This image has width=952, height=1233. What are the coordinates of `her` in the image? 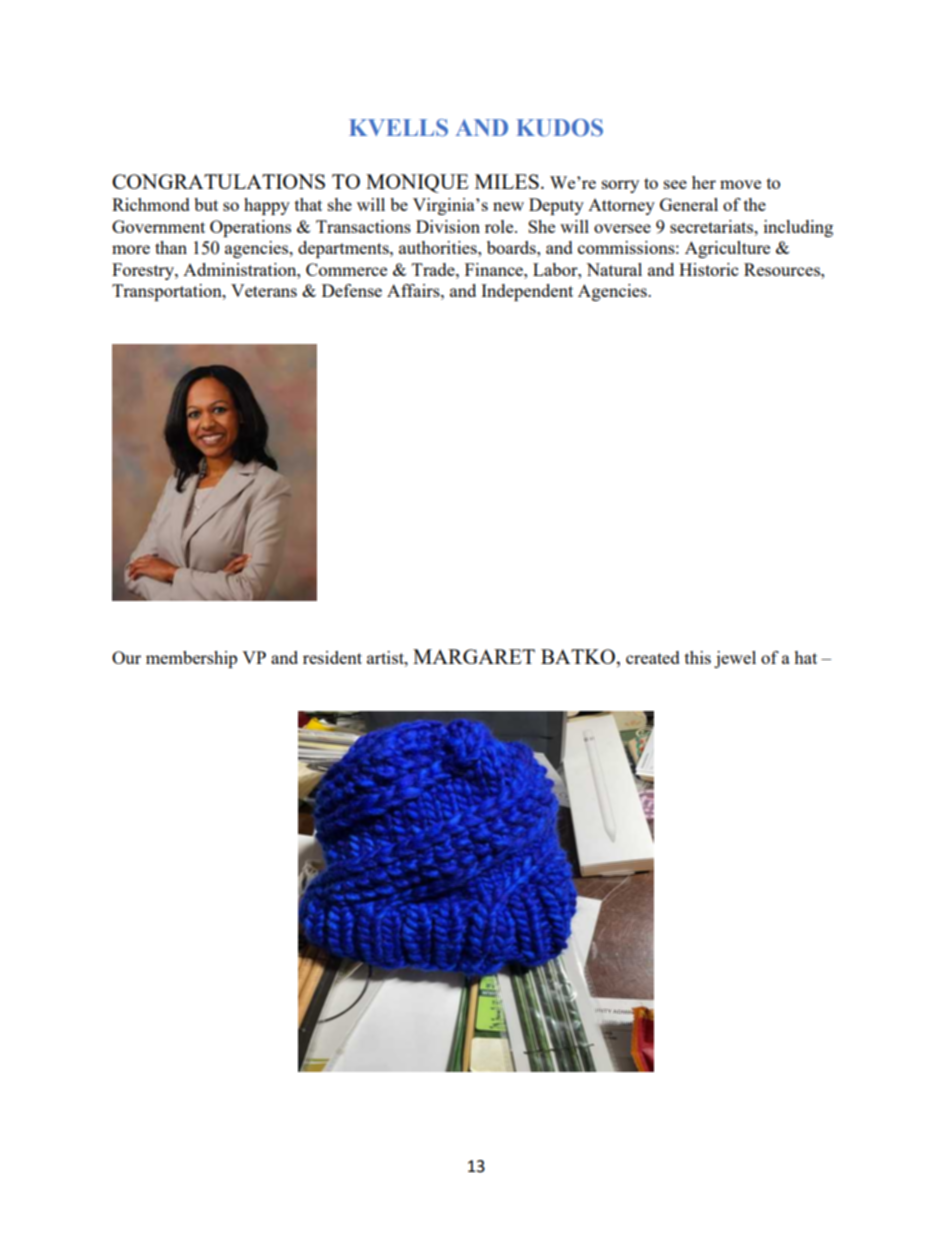 It's located at (704, 182).
